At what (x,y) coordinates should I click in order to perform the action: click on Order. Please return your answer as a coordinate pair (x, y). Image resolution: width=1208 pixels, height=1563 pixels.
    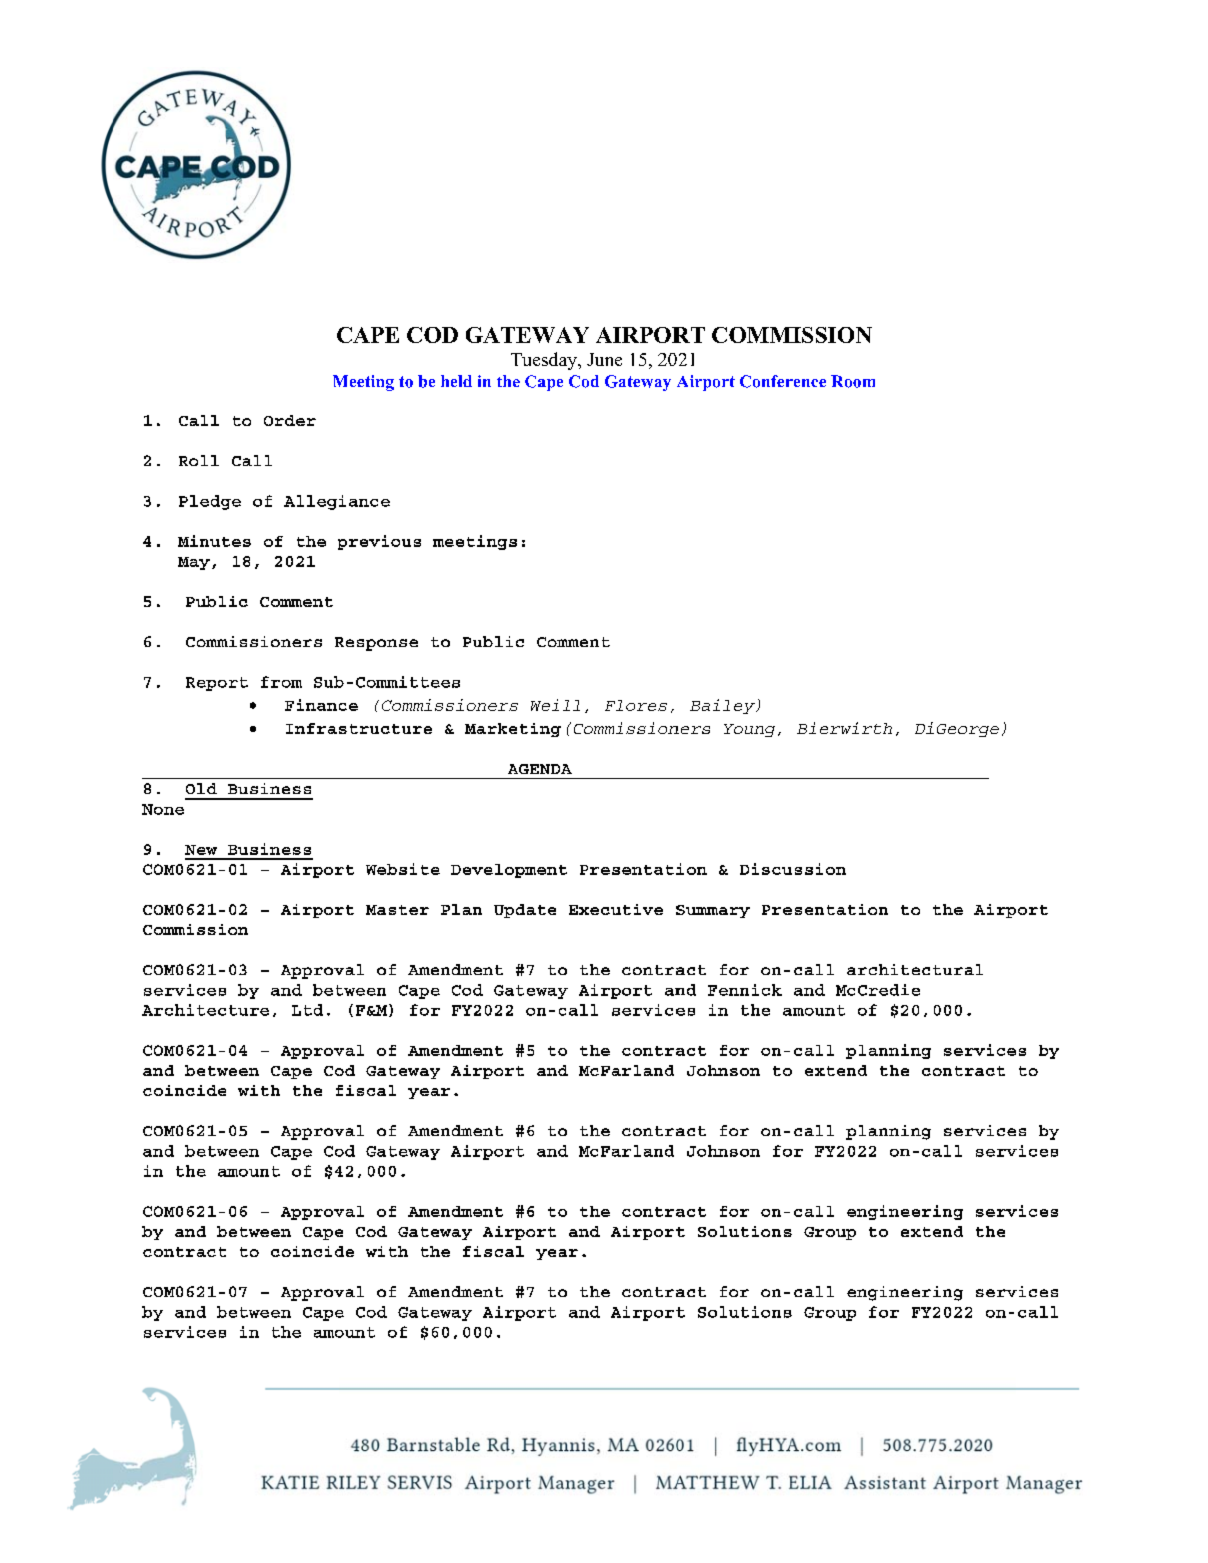
    Looking at the image, I should click on (290, 420).
